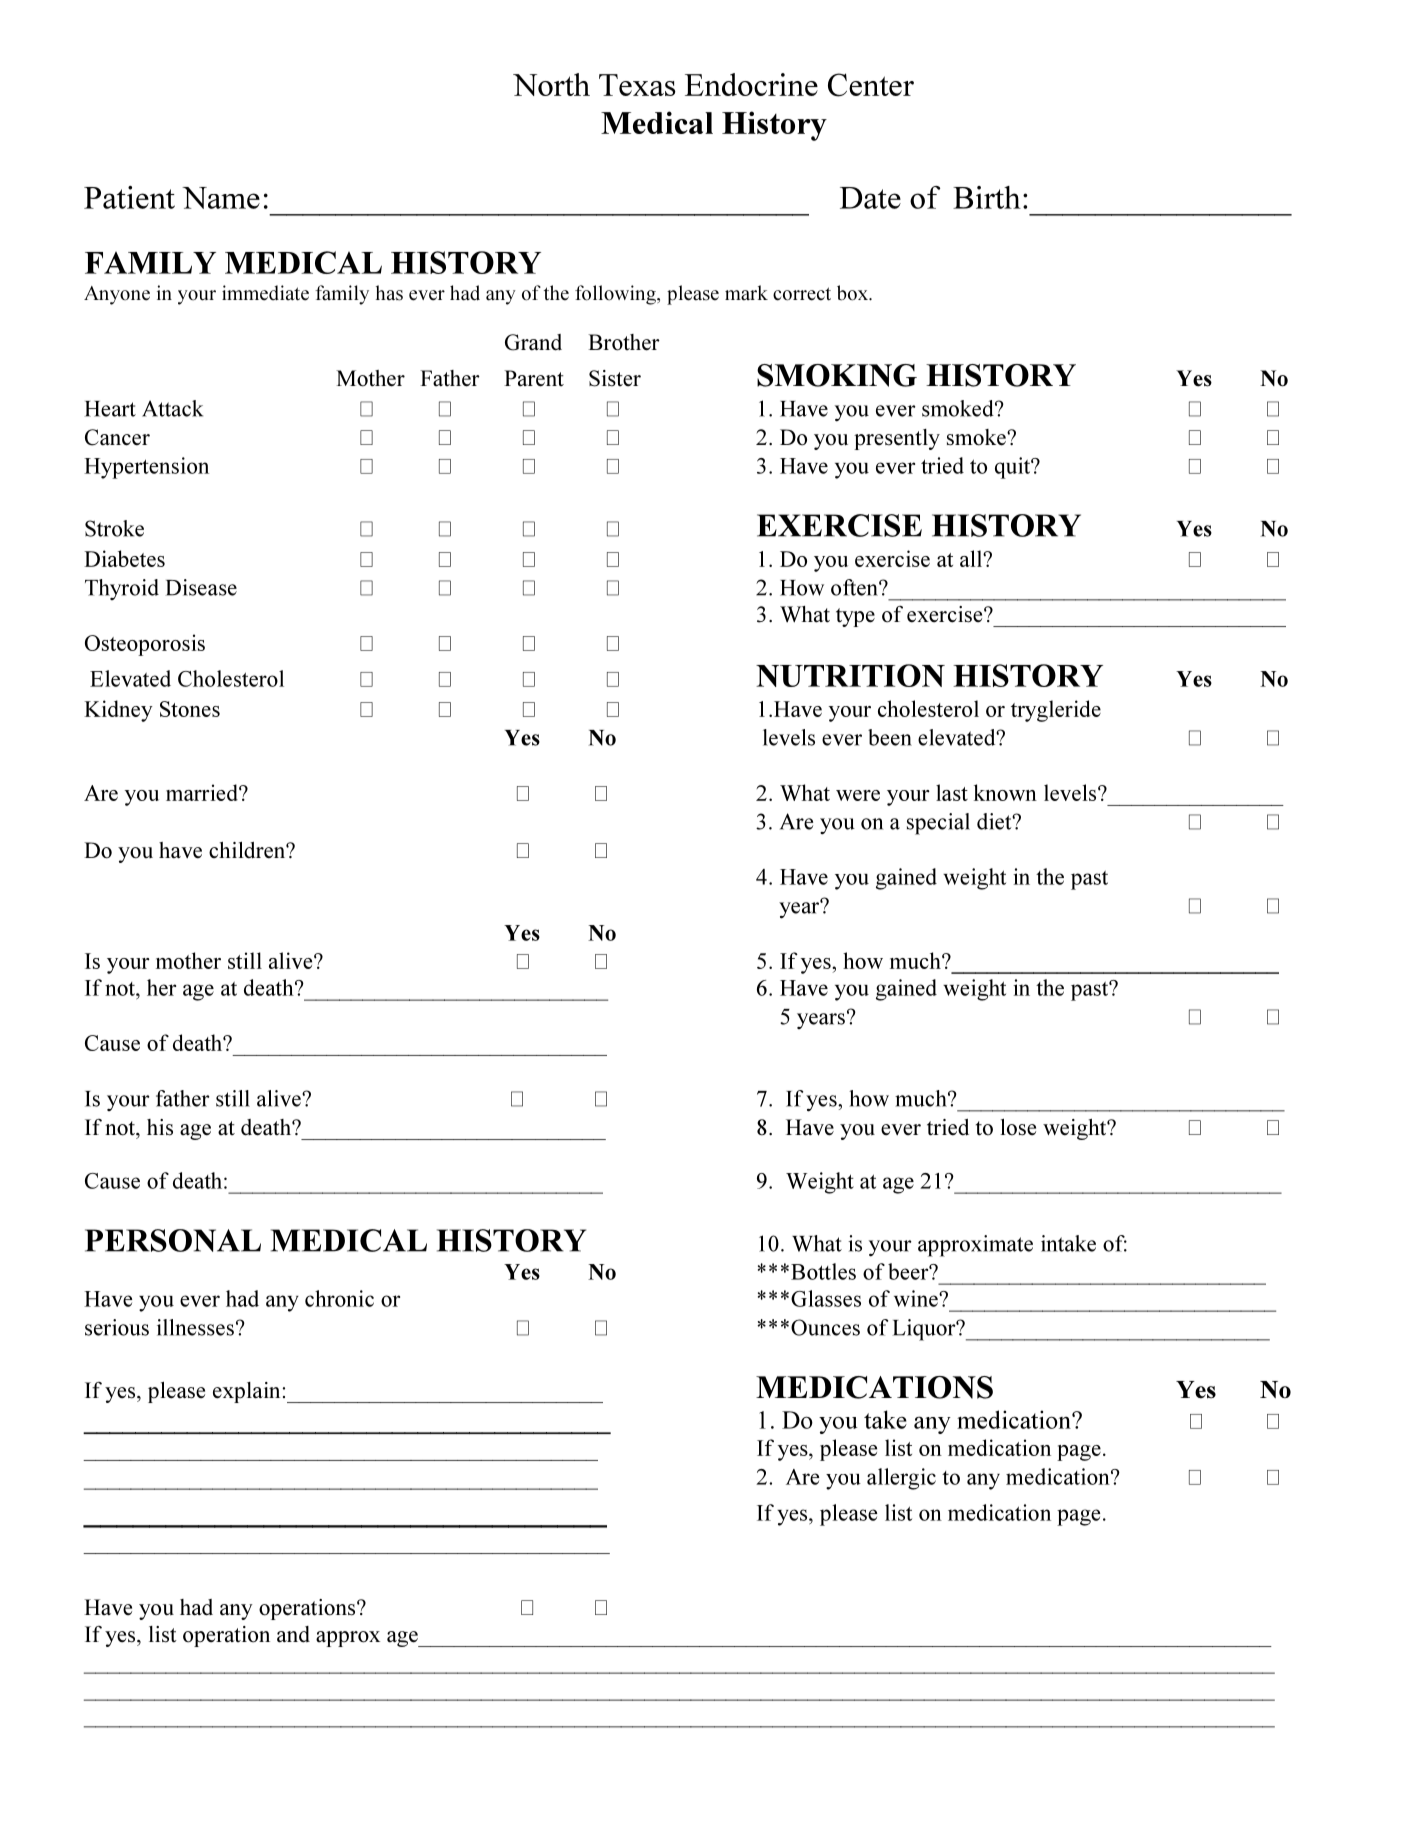 The image size is (1428, 1848). What do you see at coordinates (339, 1298) in the screenshot?
I see `chronic` at bounding box center [339, 1298].
